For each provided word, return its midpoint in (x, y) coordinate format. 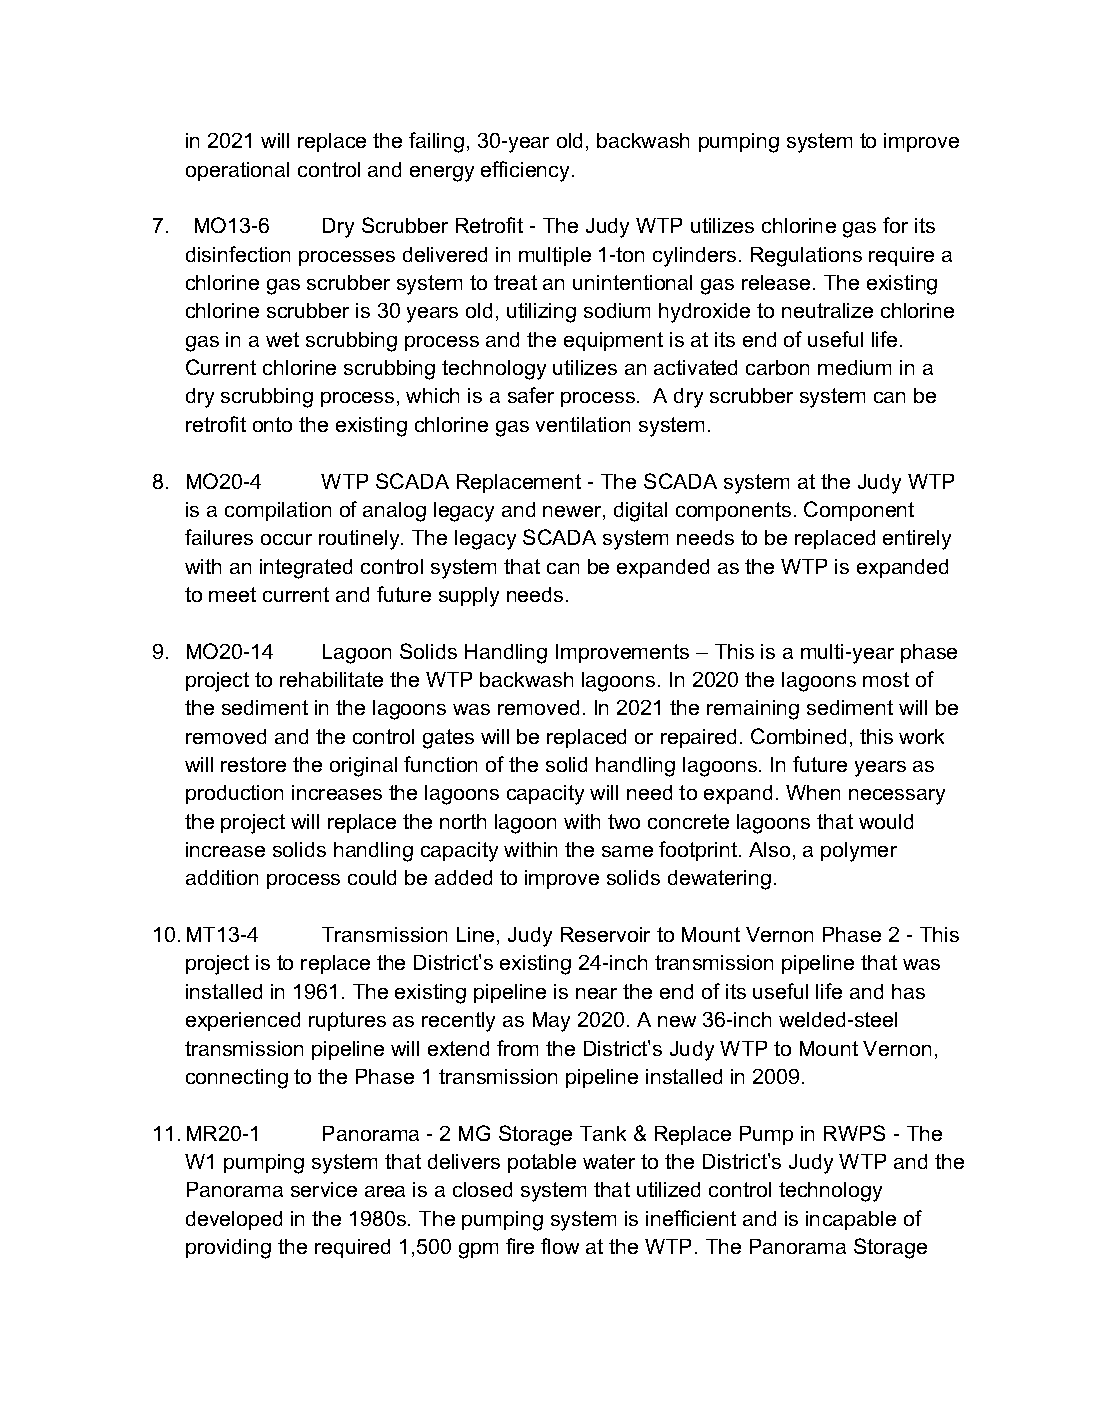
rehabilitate (331, 679)
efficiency (527, 171)
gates (448, 739)
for (895, 225)
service (324, 1189)
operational (237, 171)
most (886, 679)
